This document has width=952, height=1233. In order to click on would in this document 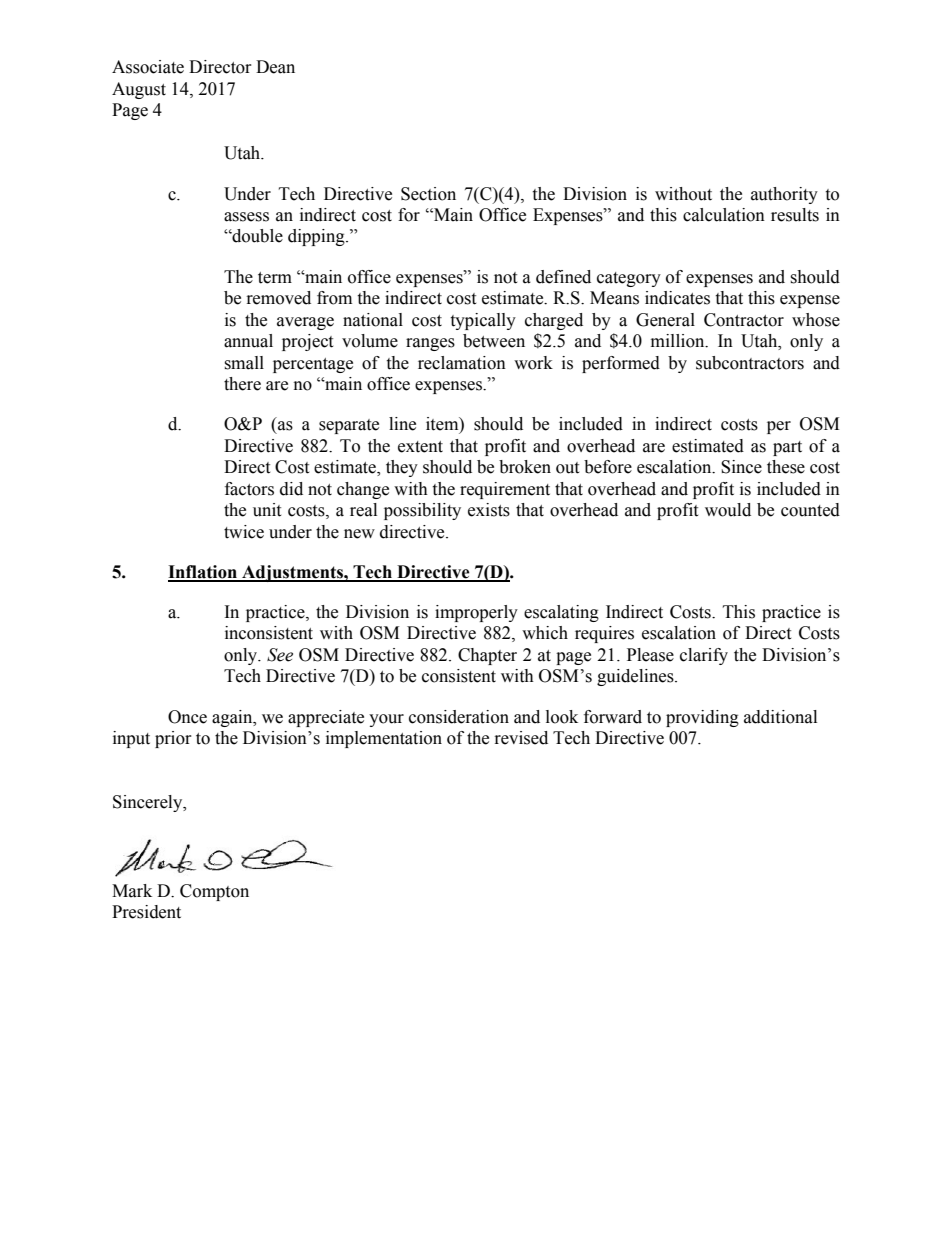, I will do `click(728, 510)`.
